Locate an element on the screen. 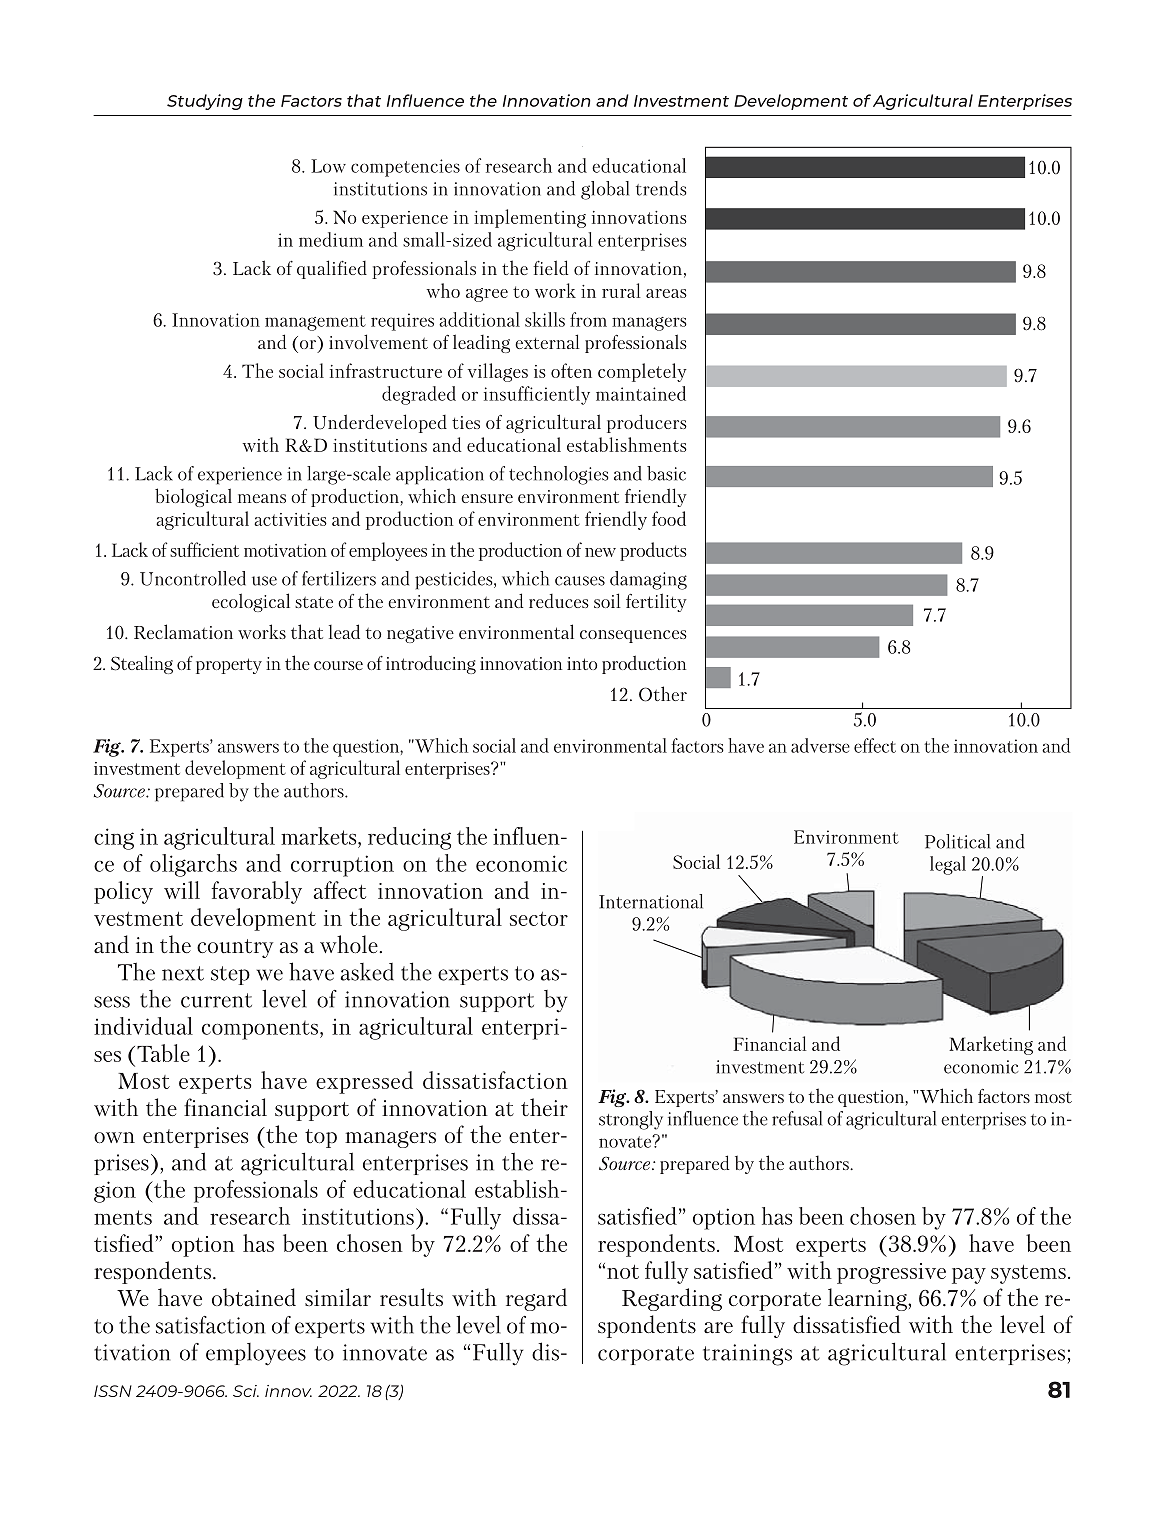  Low is located at coordinates (328, 166).
